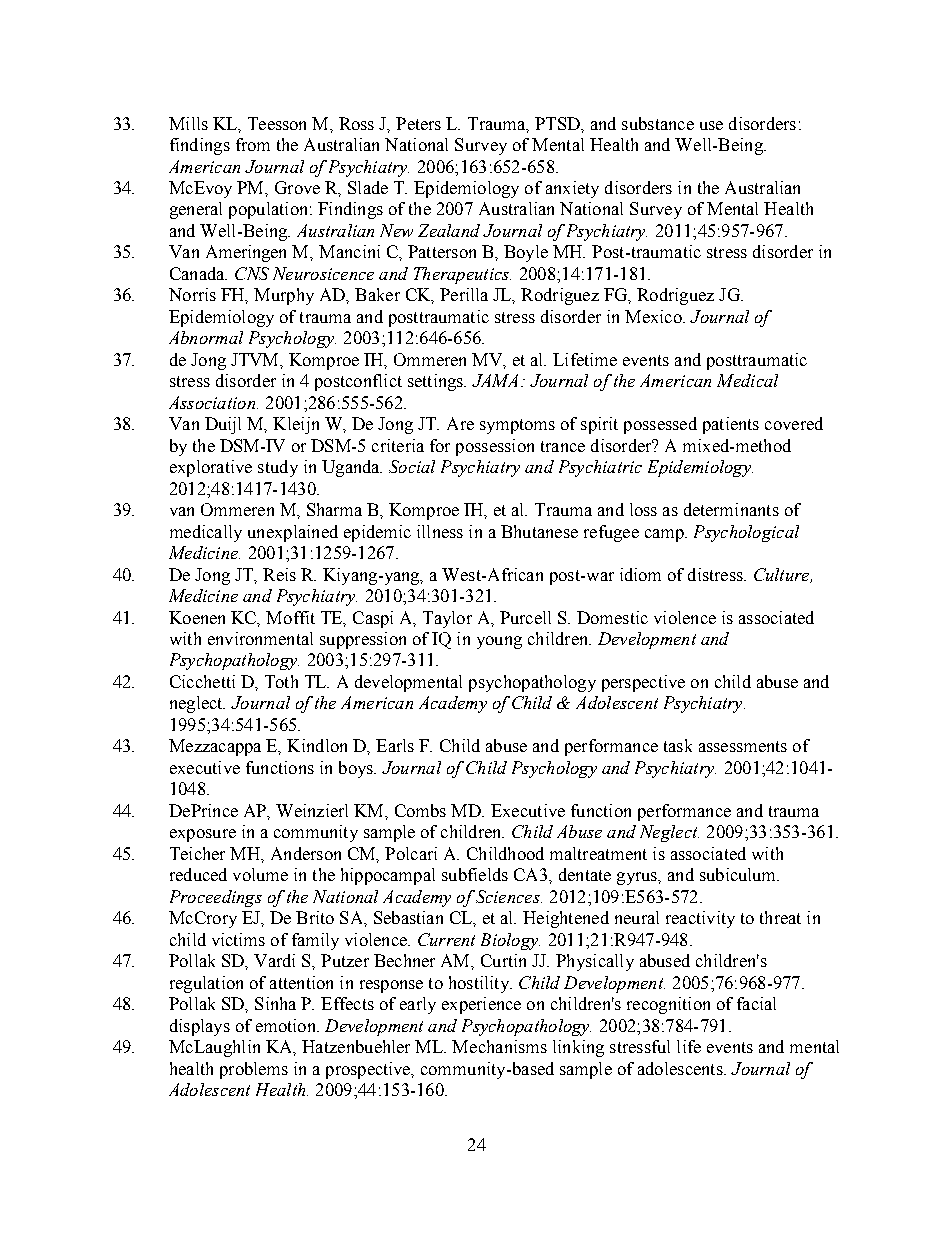 The width and height of the screenshot is (952, 1233). What do you see at coordinates (287, 1025) in the screenshot?
I see `emotion` at bounding box center [287, 1025].
